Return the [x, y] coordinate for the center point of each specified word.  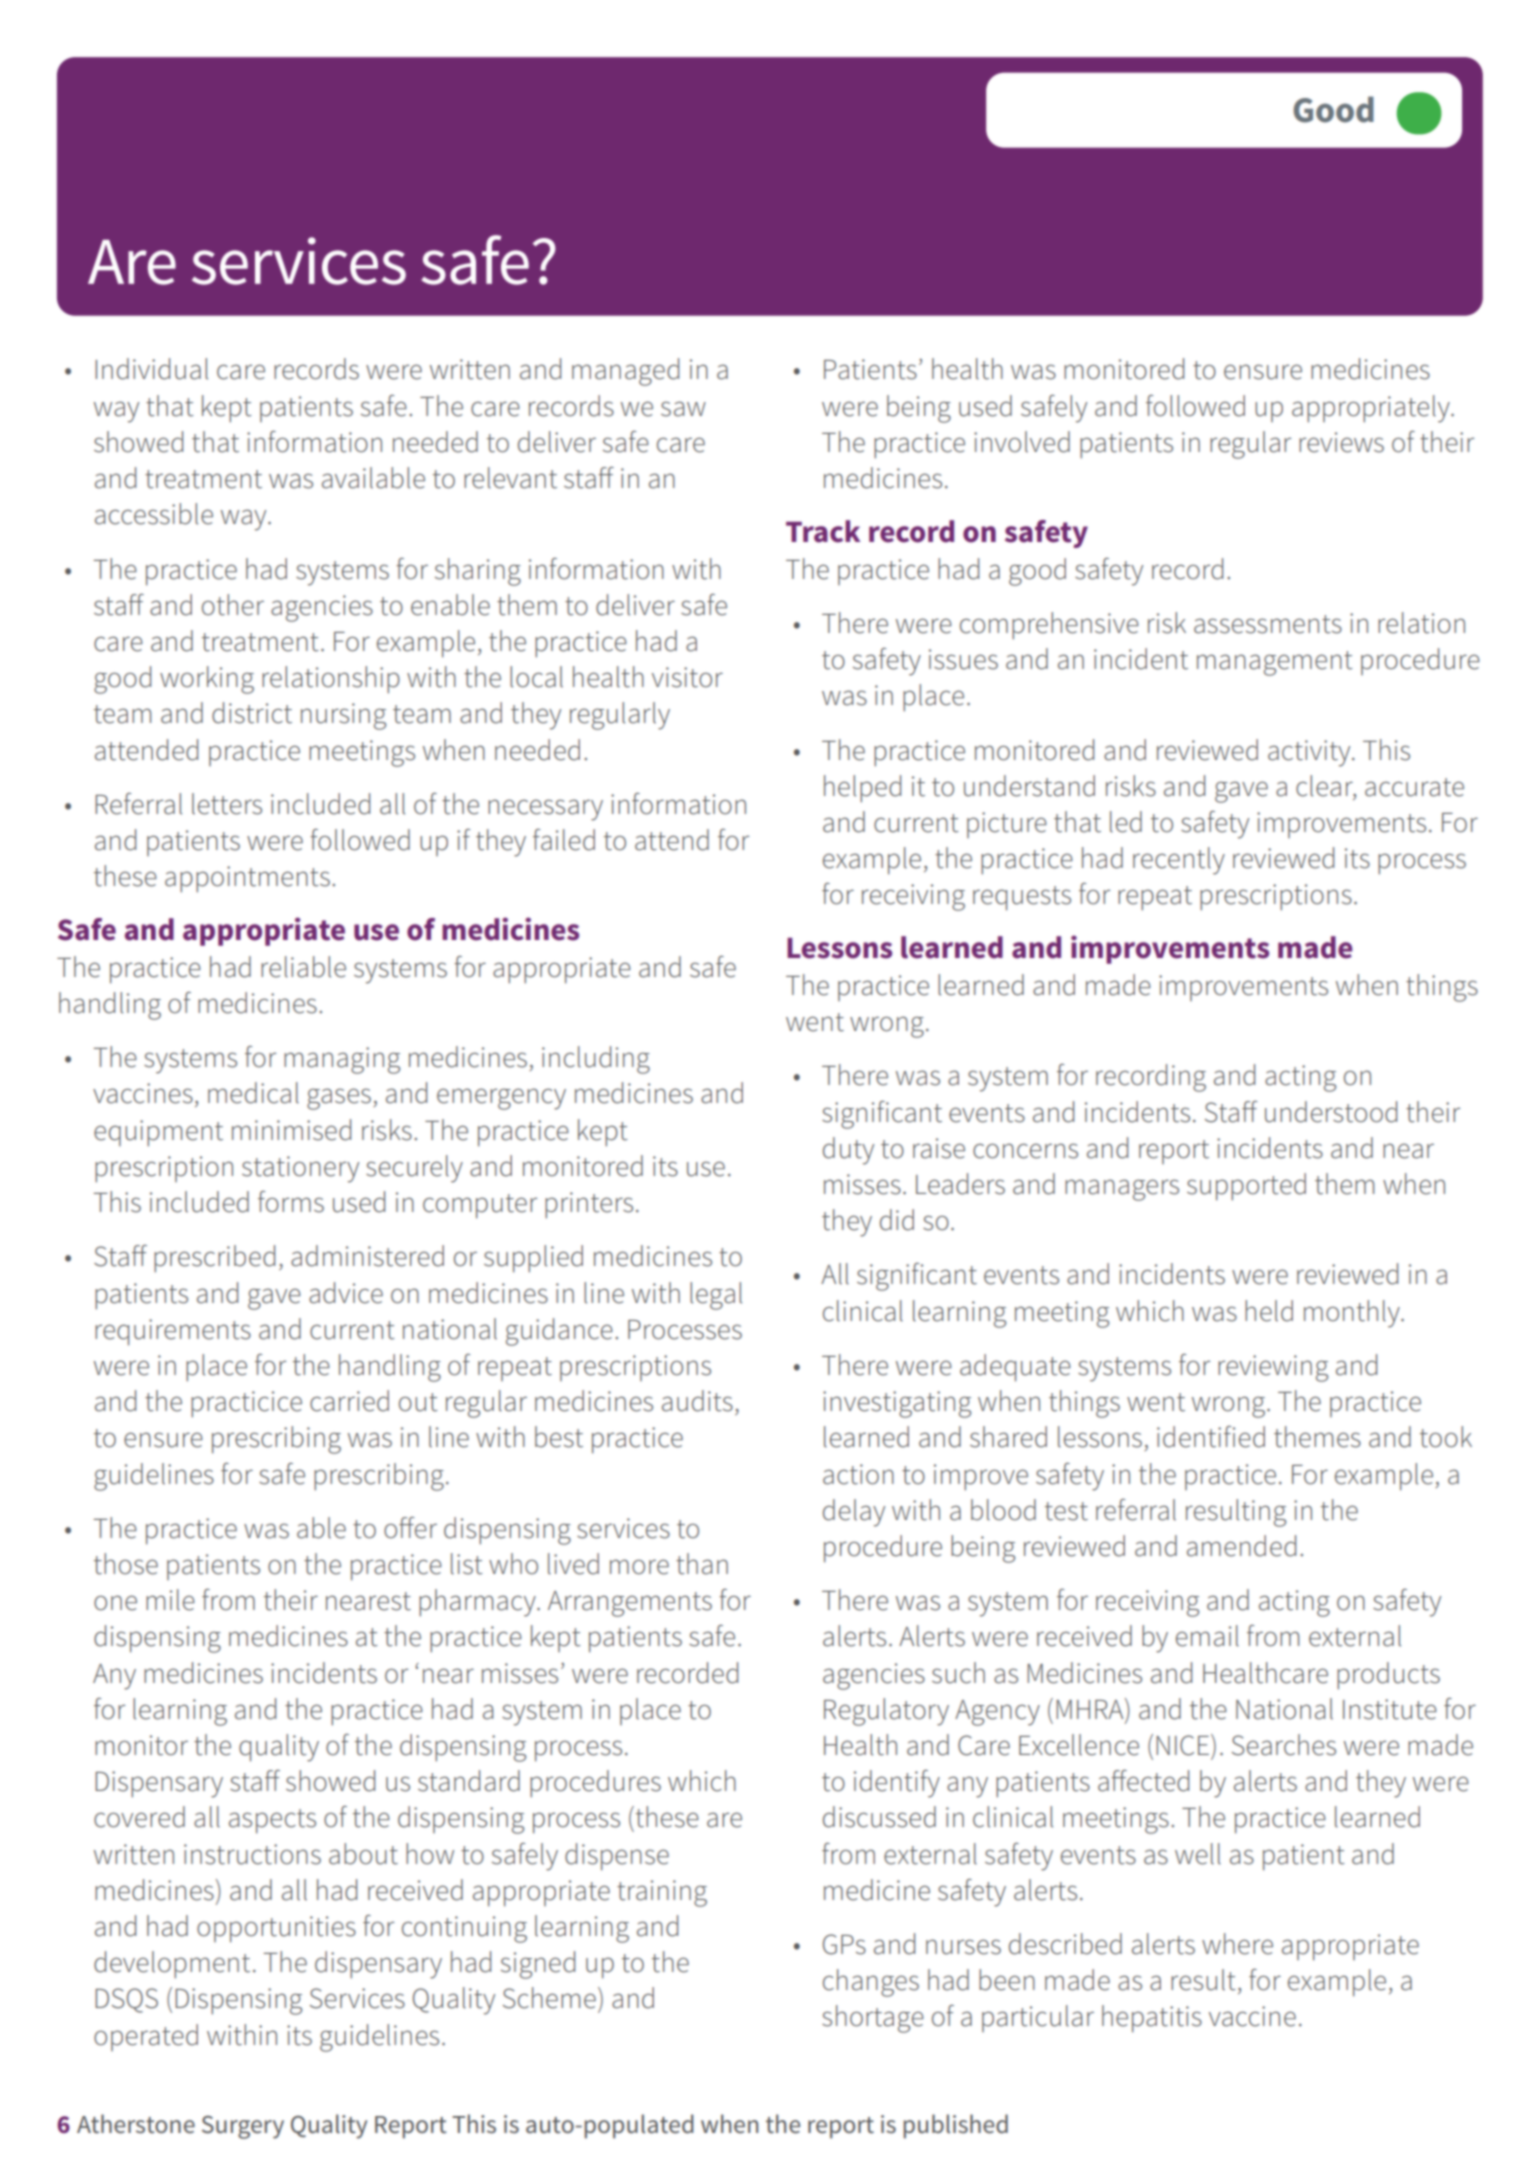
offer [410, 1528]
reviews [1341, 442]
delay [854, 1513]
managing [342, 1060]
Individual [151, 369]
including [596, 1060]
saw [683, 409]
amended [1241, 1546]
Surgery [243, 2127]
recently [1179, 861]
